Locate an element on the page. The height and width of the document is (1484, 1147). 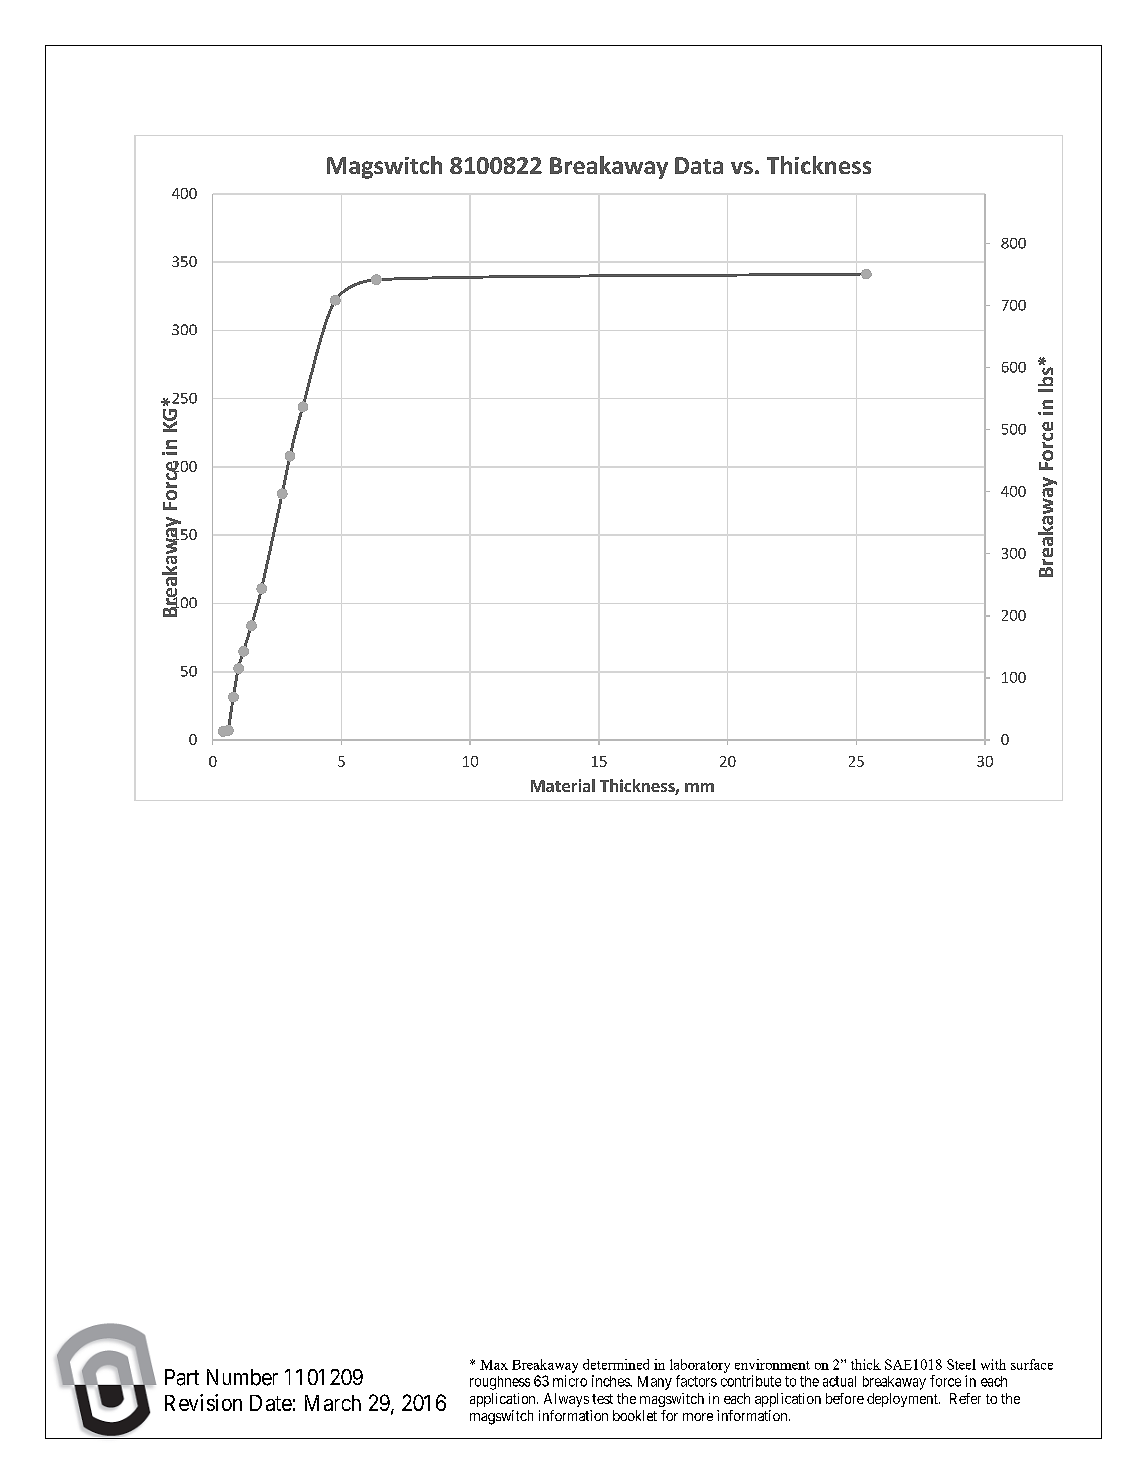
surface is located at coordinates (1032, 1364).
